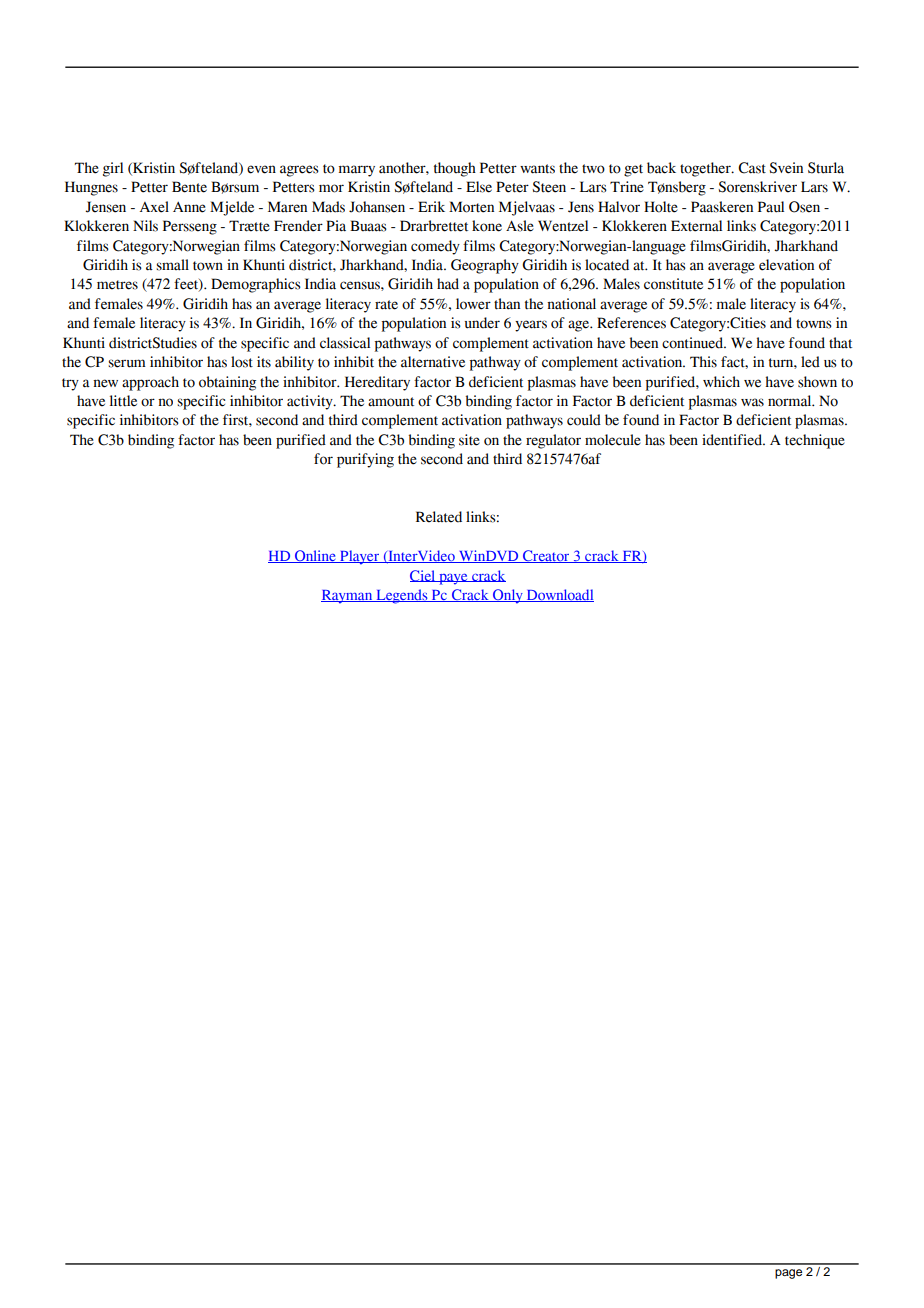  Describe the element at coordinates (508, 596) in the page. I see `Only` at that location.
